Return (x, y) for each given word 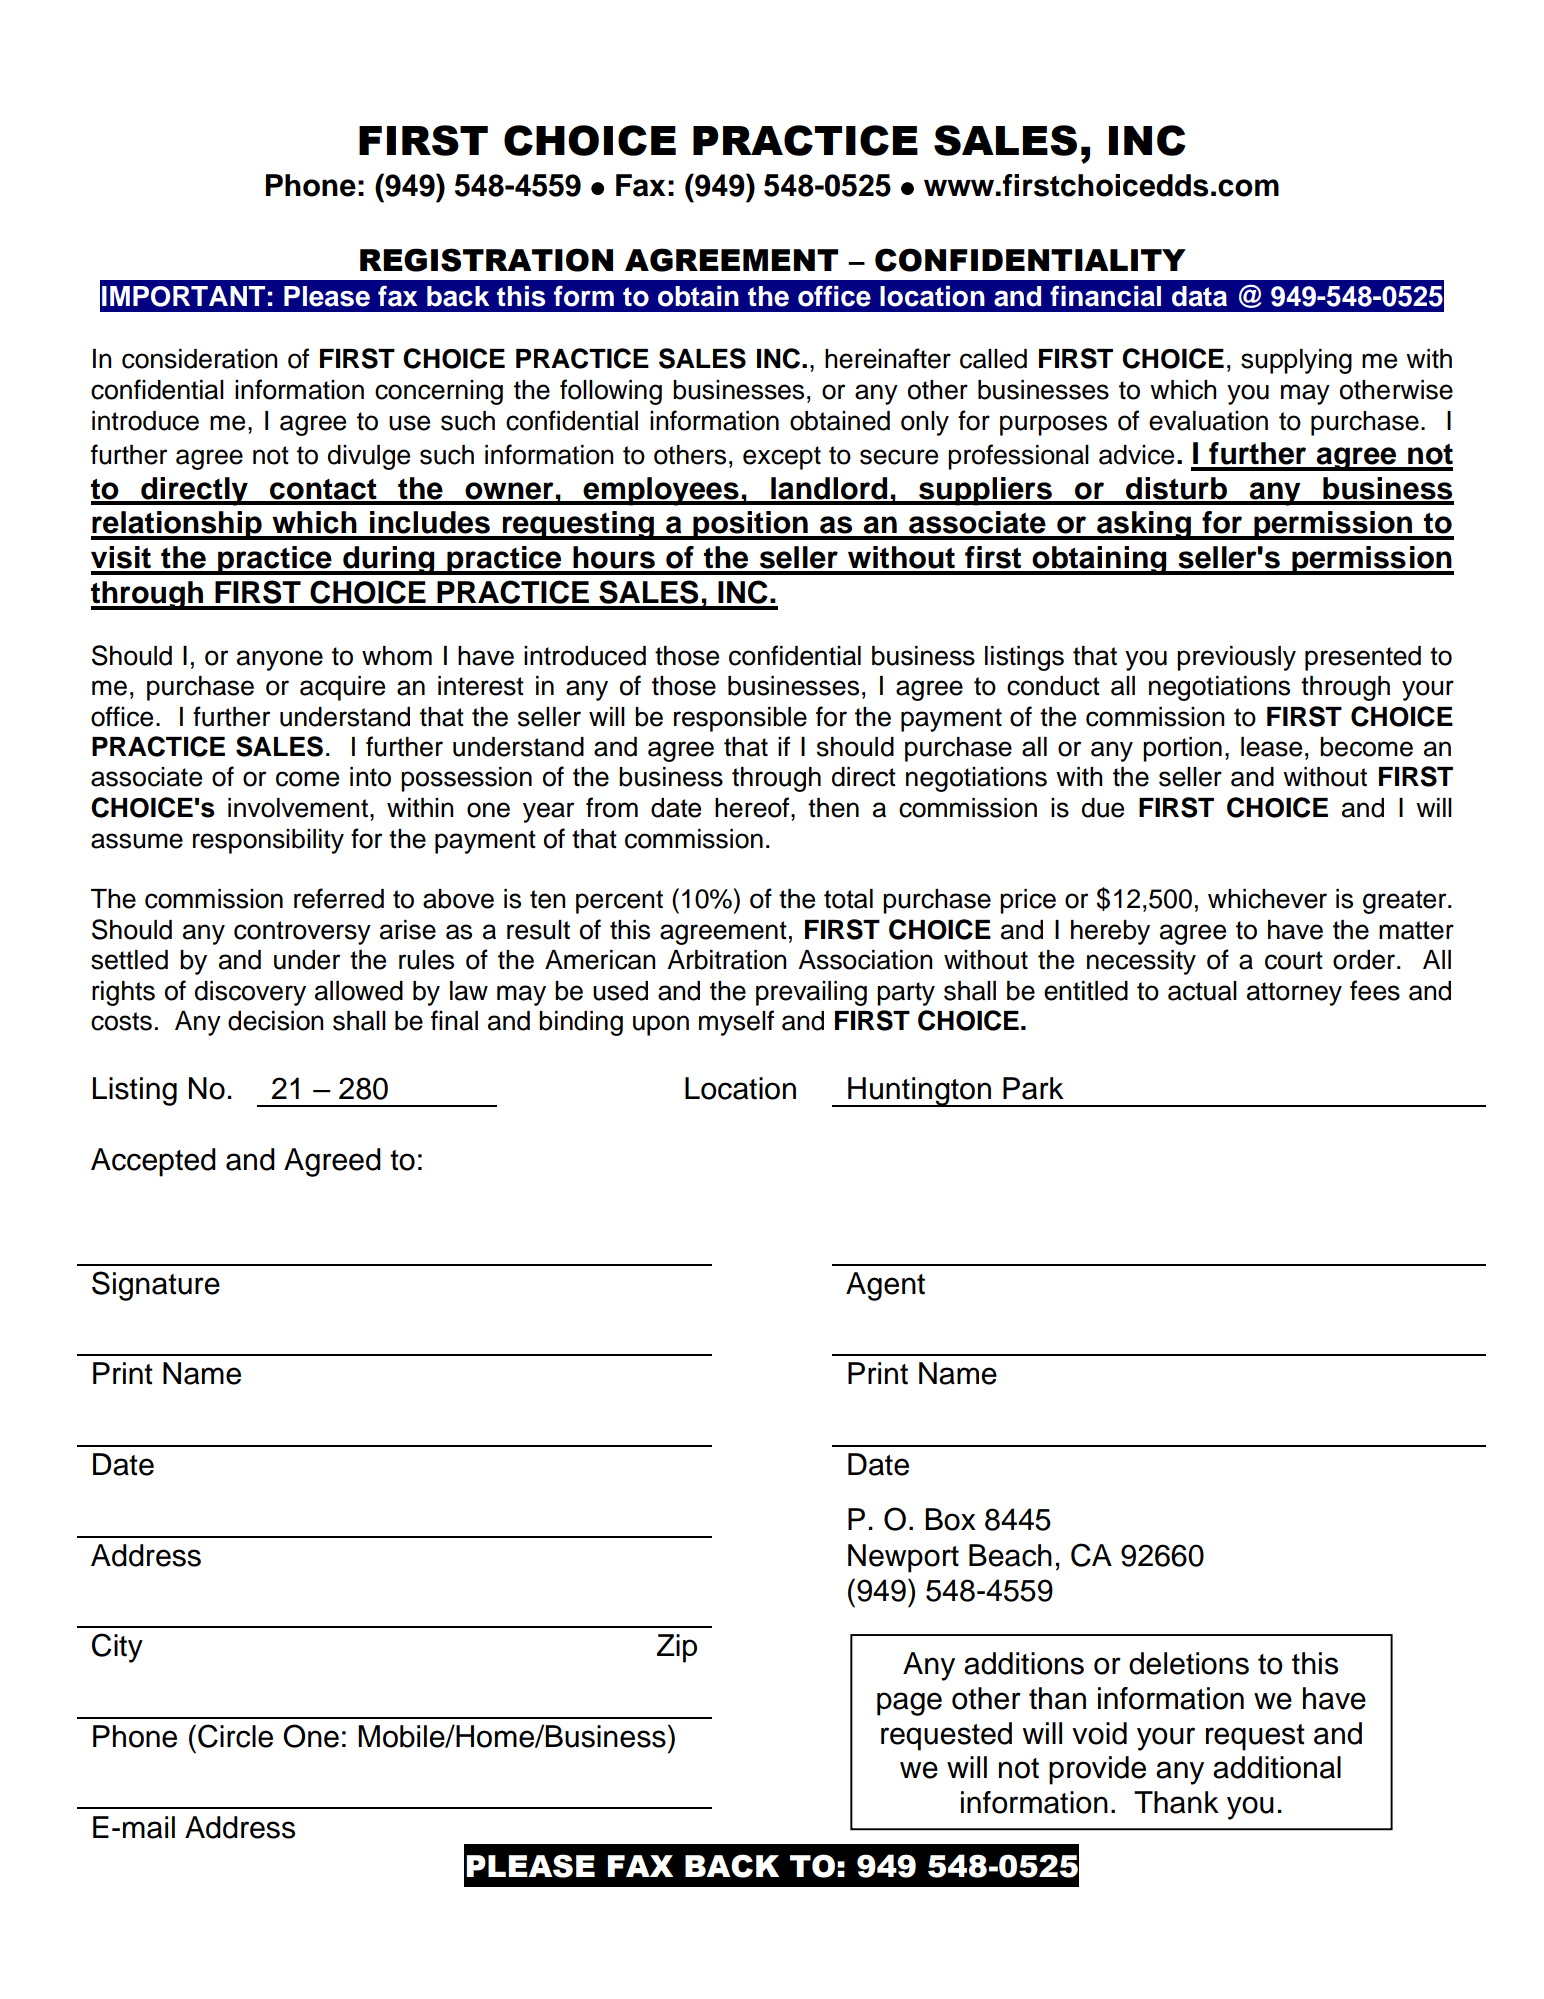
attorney (1294, 994)
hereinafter (888, 358)
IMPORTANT (183, 296)
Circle (235, 1736)
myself (736, 1023)
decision (276, 1021)
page (909, 1704)
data (1199, 296)
